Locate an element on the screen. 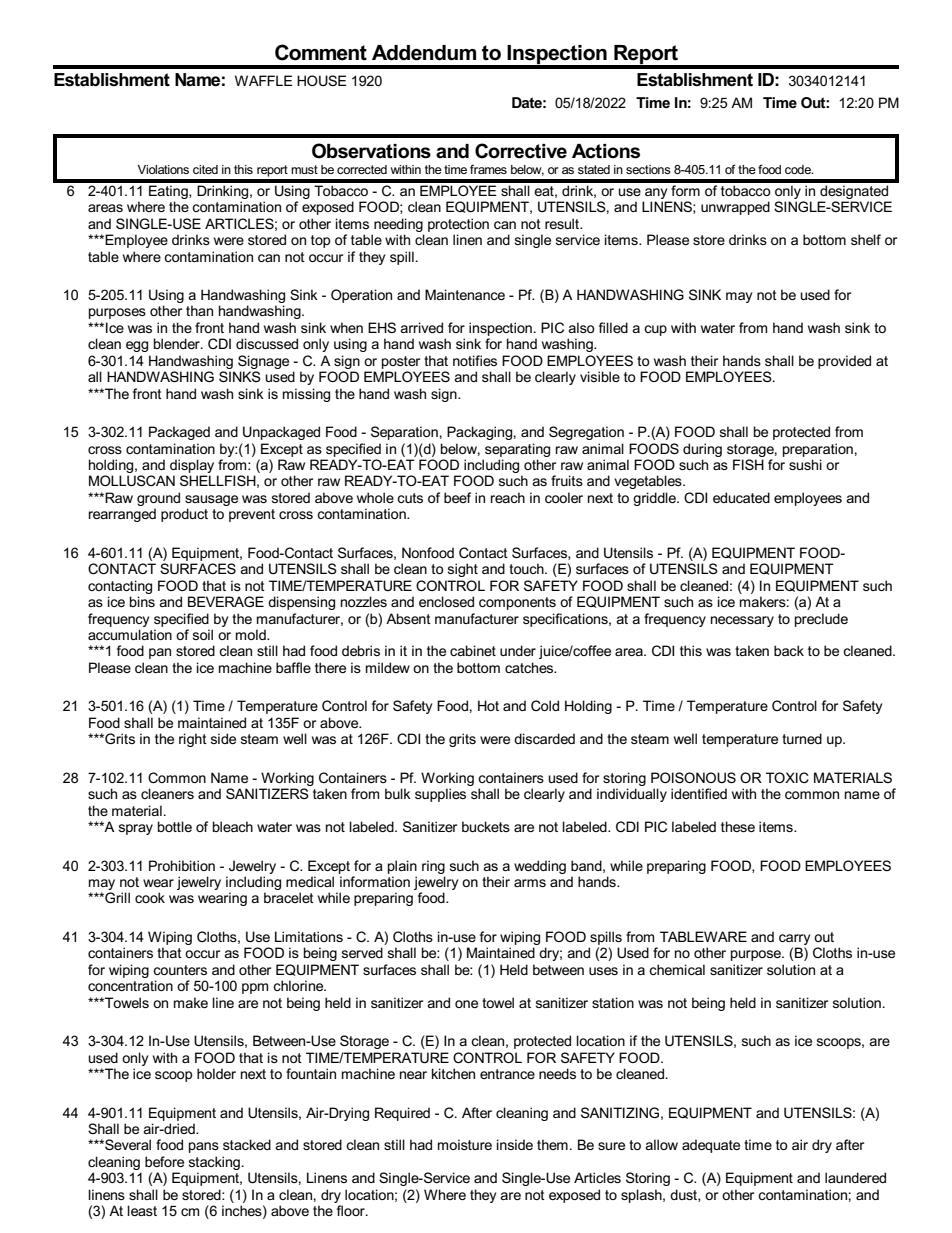 This screenshot has width=952, height=1233. cited is located at coordinates (205, 169).
